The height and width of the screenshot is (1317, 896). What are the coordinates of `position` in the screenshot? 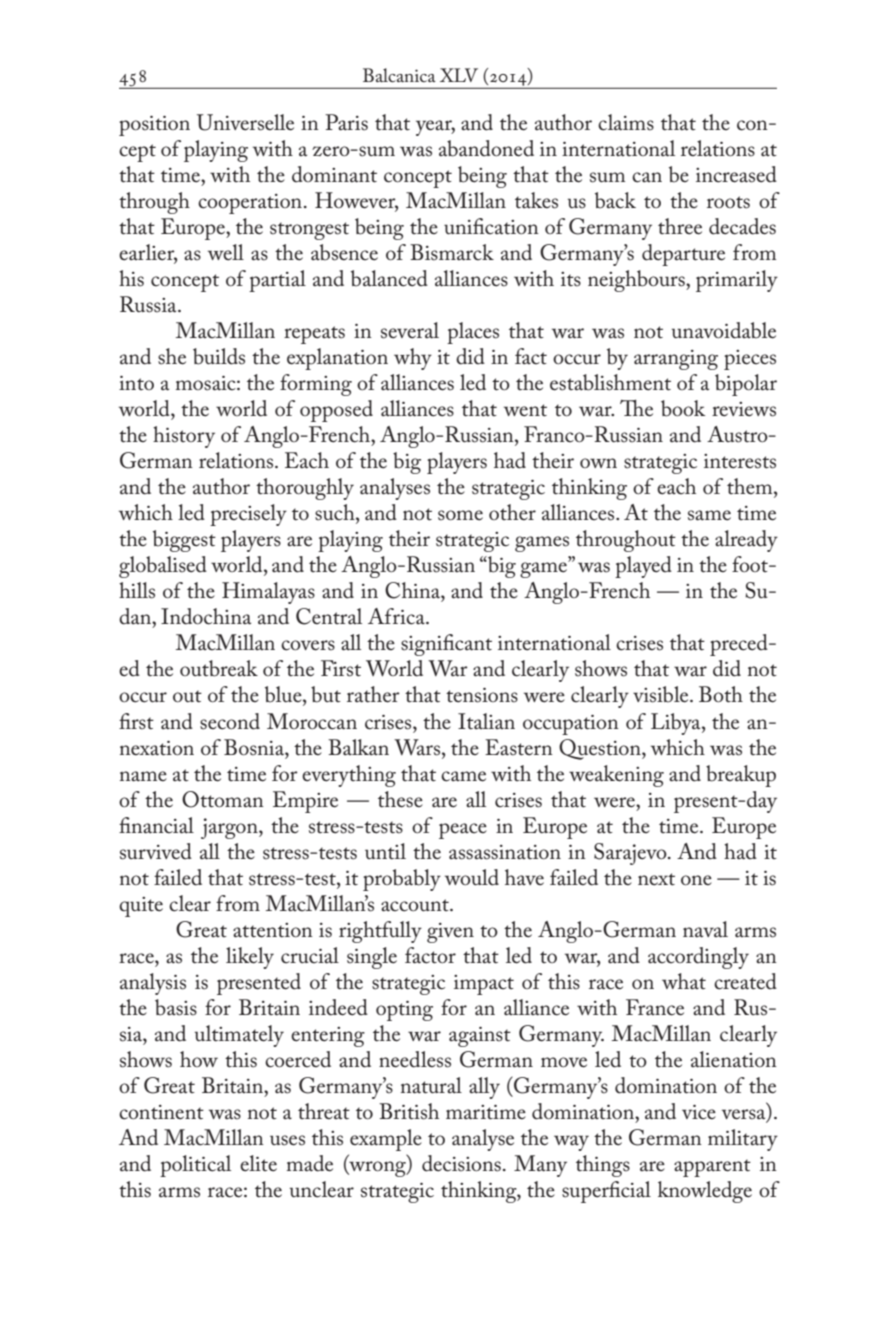 It's located at (154, 126).
